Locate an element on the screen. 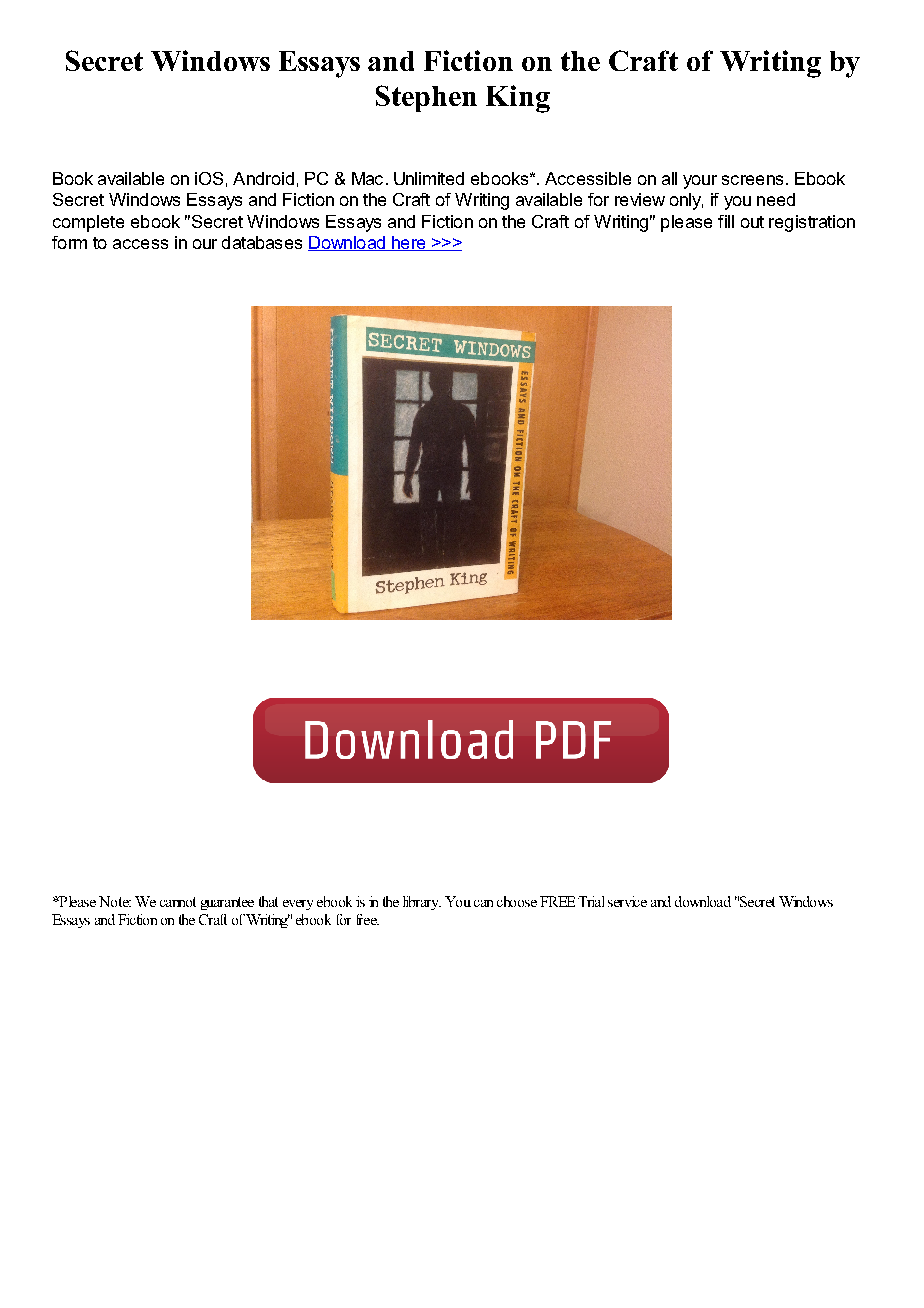  need is located at coordinates (776, 199).
